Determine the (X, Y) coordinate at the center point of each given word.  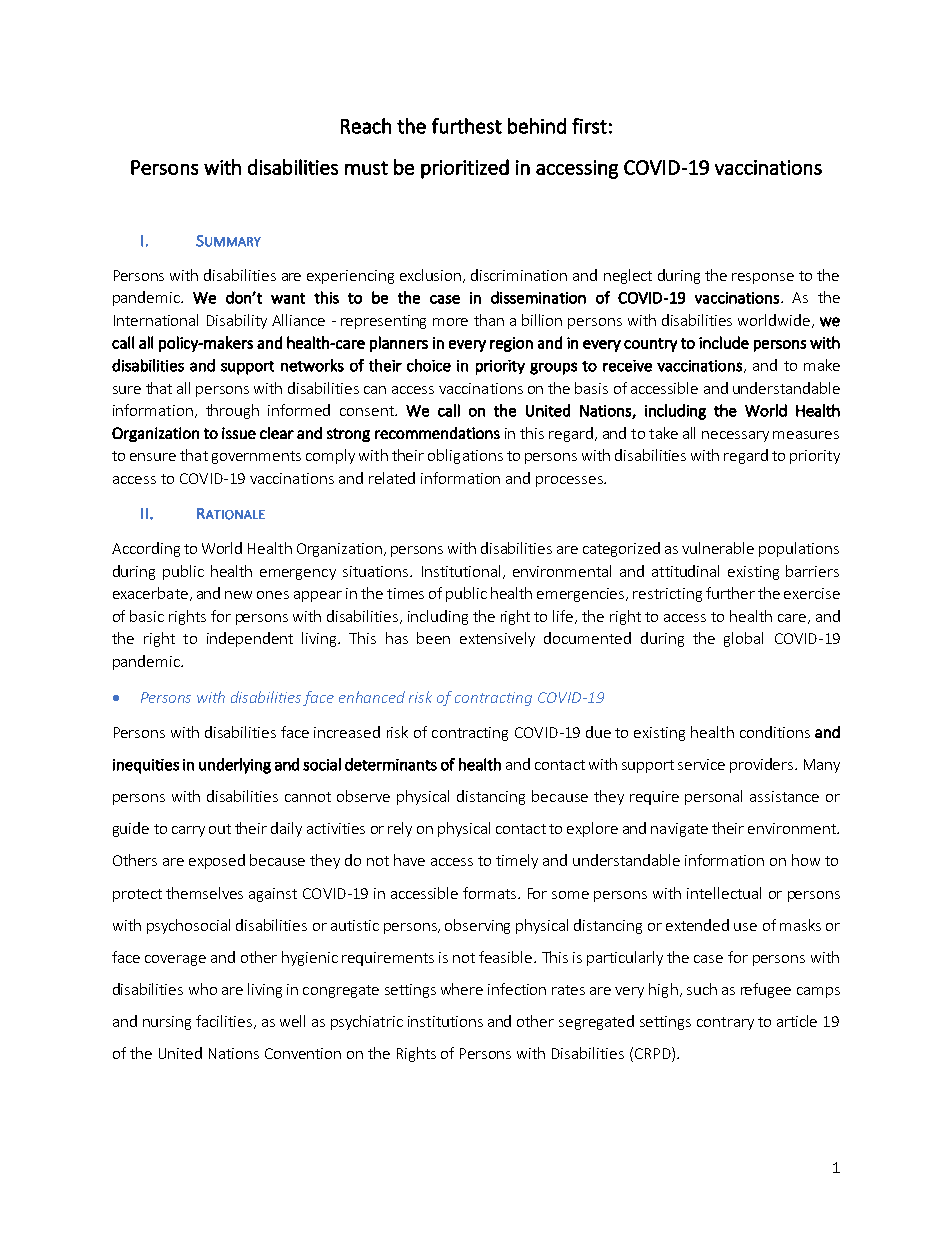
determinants (391, 764)
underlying (235, 766)
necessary (735, 436)
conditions (775, 732)
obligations (465, 456)
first (589, 126)
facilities (224, 1021)
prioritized (465, 169)
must (366, 168)
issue (239, 433)
